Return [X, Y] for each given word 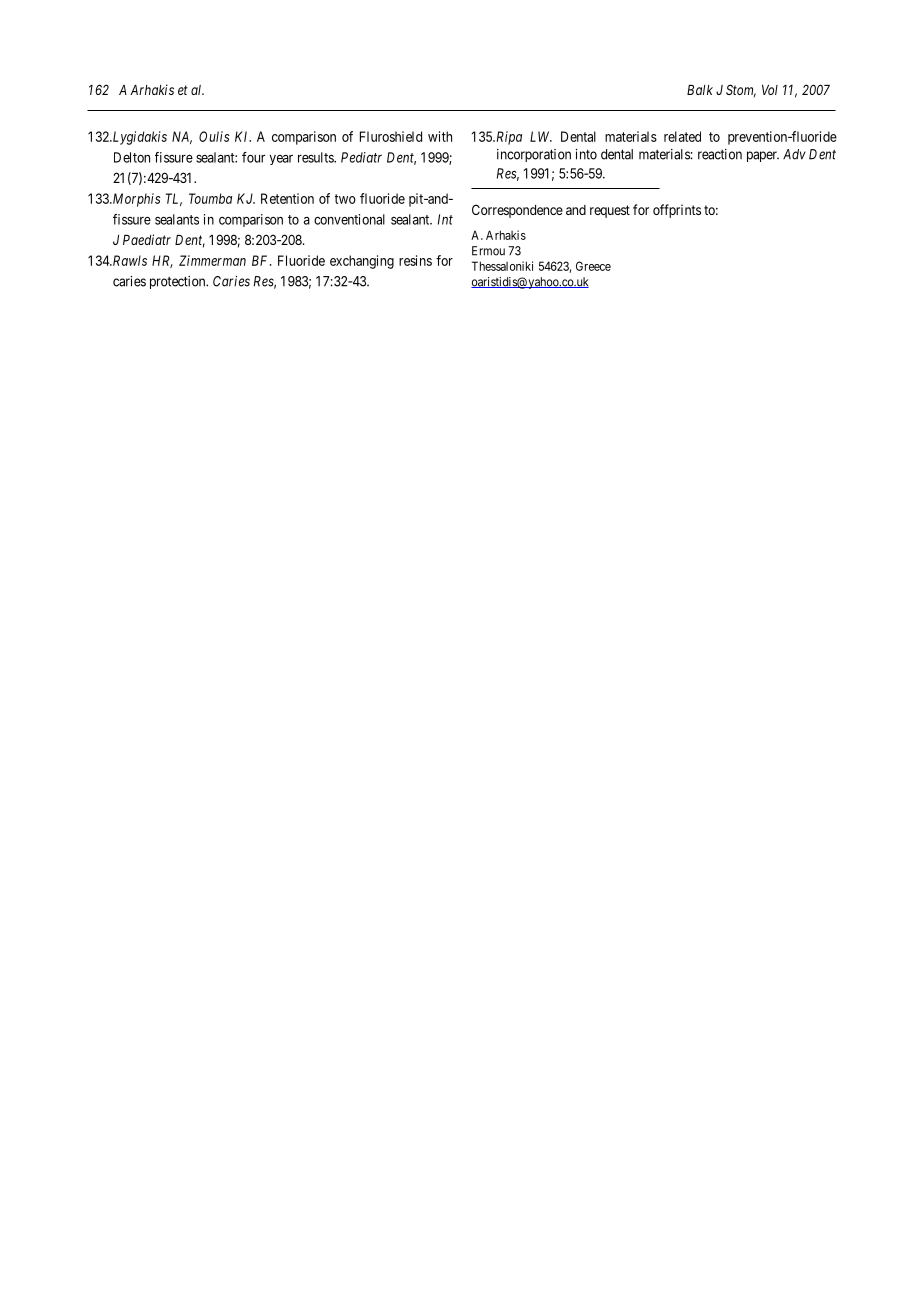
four [253, 157]
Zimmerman [212, 260]
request [610, 211]
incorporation [534, 155]
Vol [770, 90]
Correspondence [517, 211]
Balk [700, 90]
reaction [720, 154]
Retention [287, 198]
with [440, 136]
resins [415, 260]
